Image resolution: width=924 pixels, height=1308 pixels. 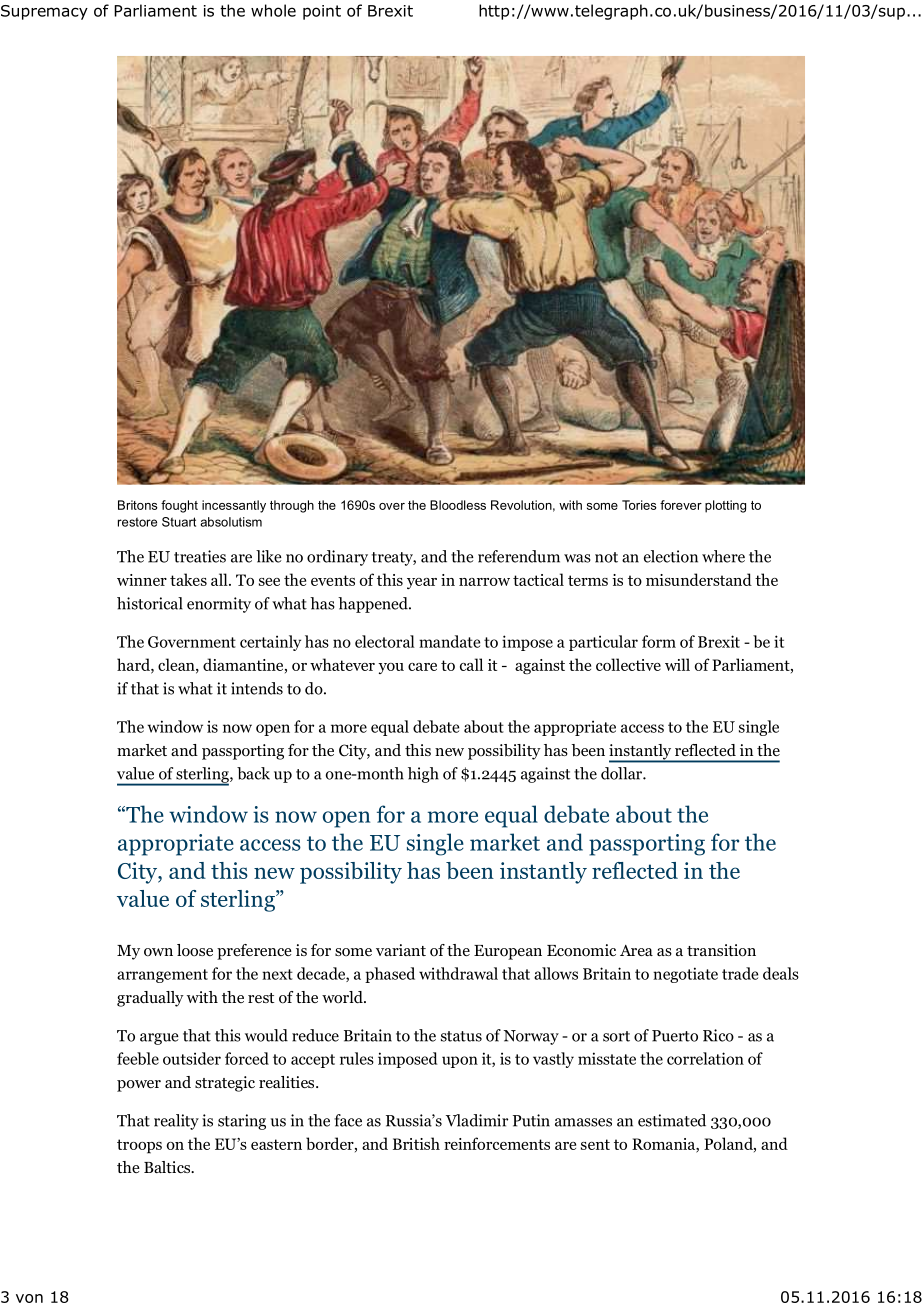 What do you see at coordinates (672, 1120) in the screenshot?
I see `estimated` at bounding box center [672, 1120].
